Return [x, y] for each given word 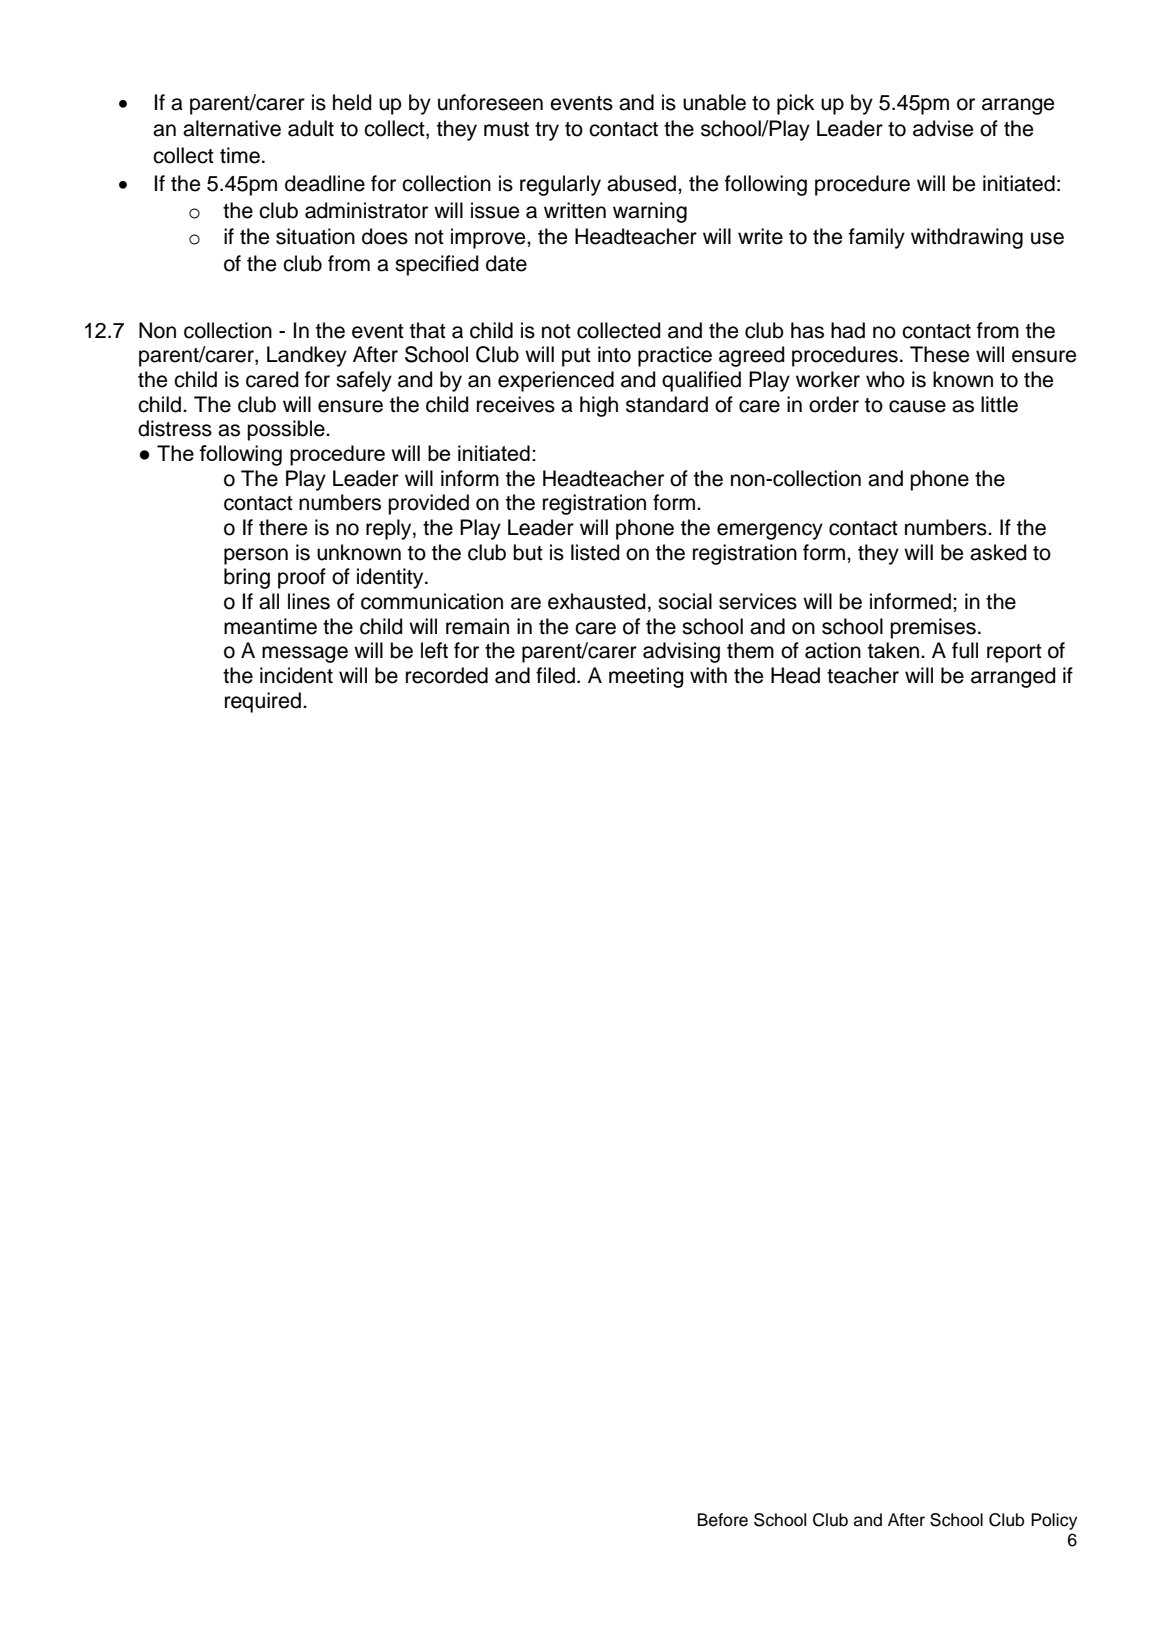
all [269, 601]
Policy [1054, 1521]
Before [723, 1520]
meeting [646, 677]
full [965, 650]
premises [933, 628]
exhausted [596, 601]
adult [311, 128]
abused [643, 183]
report [1014, 653]
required [263, 702]
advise [943, 128]
